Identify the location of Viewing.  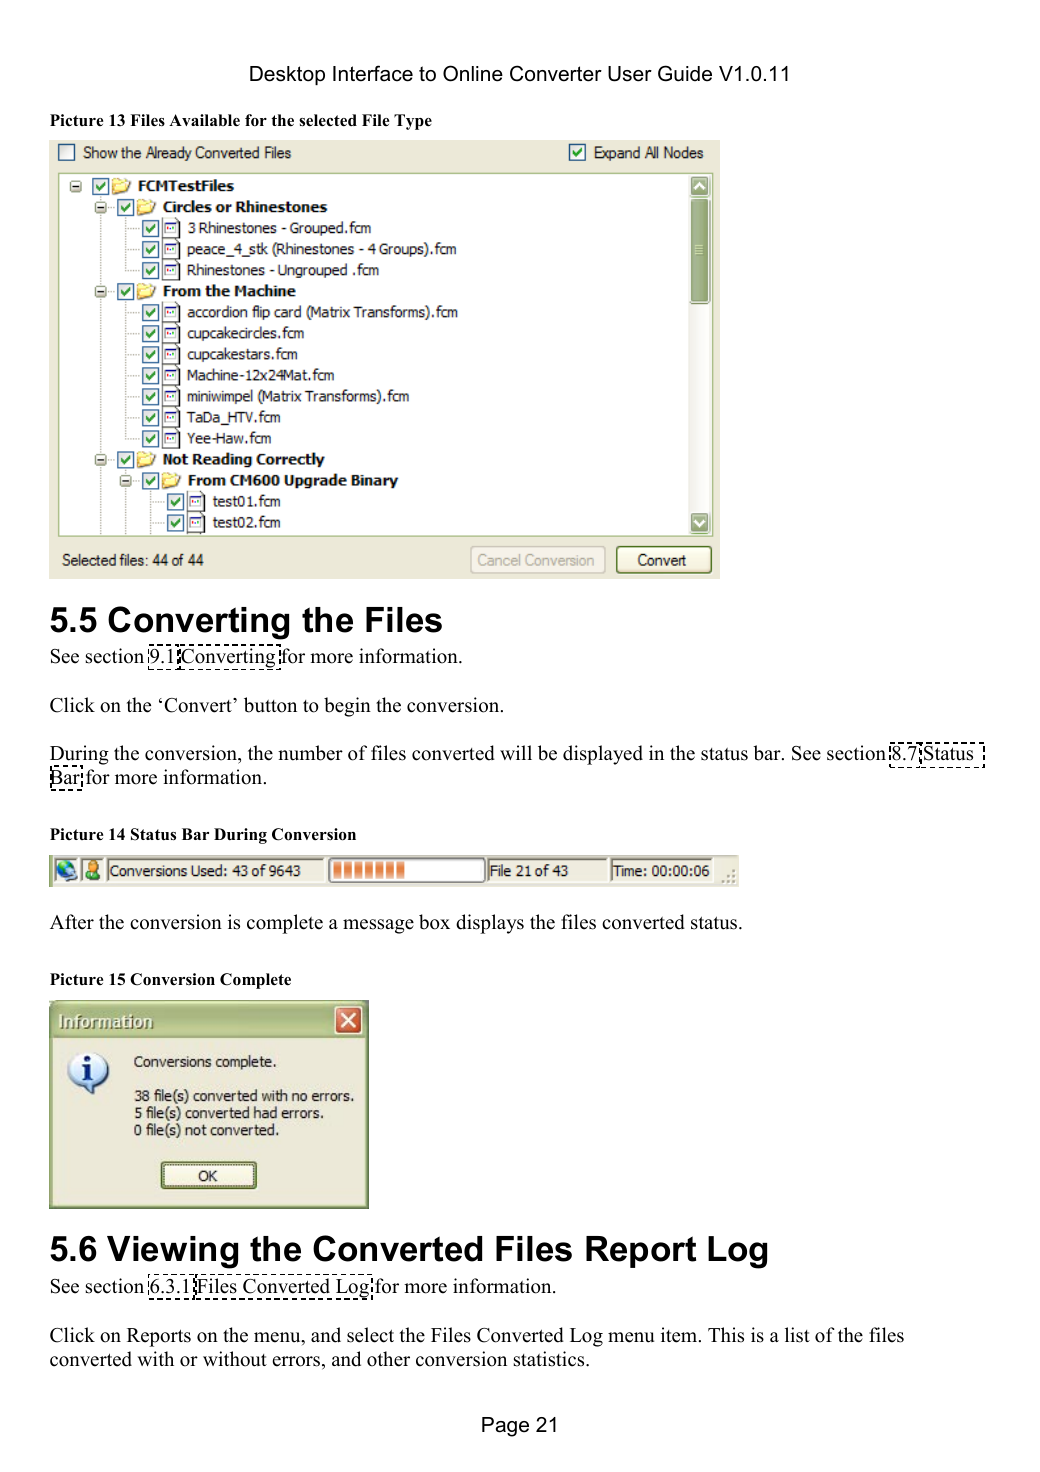
(172, 1252).
